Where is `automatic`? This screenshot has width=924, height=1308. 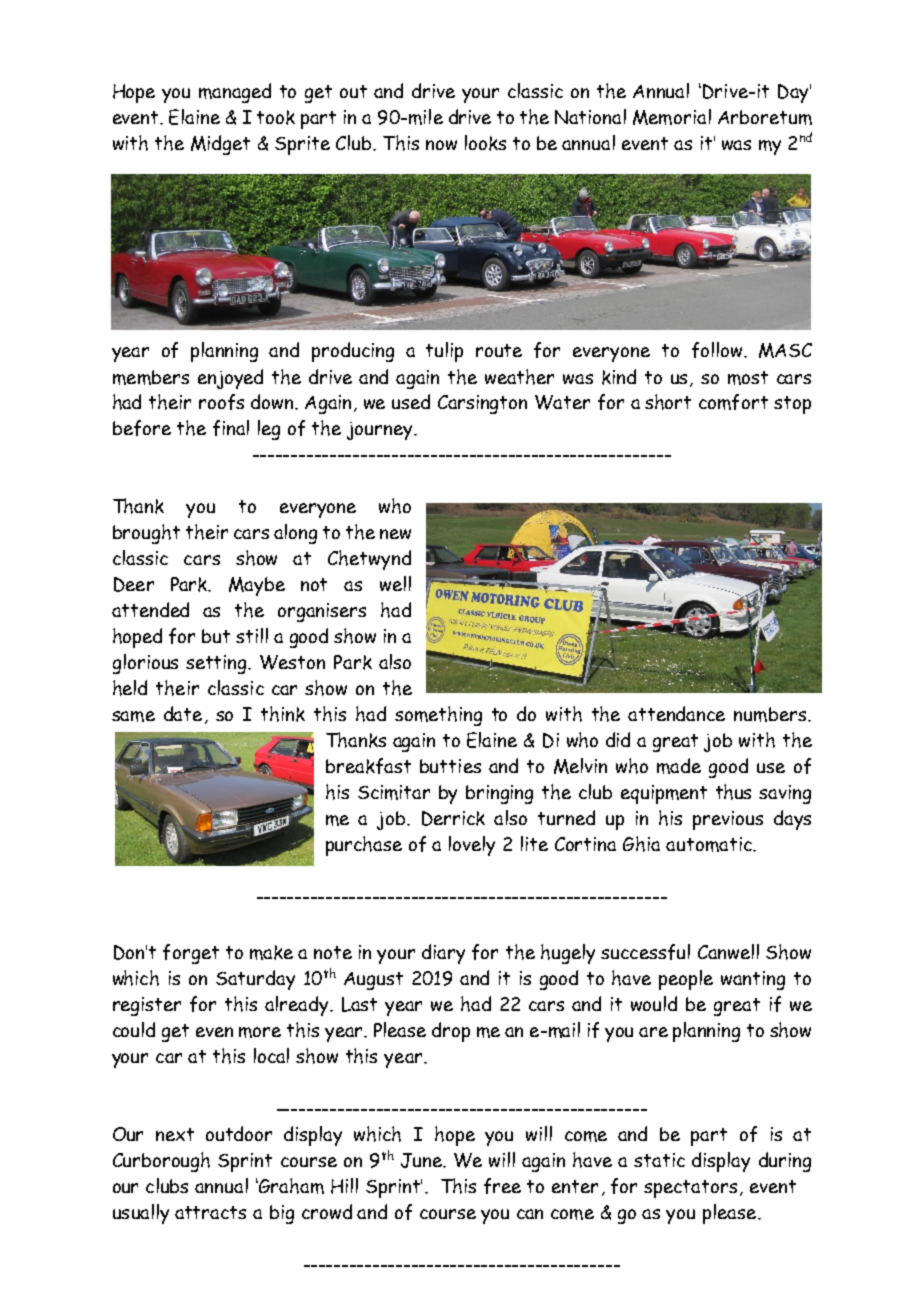 automatic is located at coordinates (710, 844).
